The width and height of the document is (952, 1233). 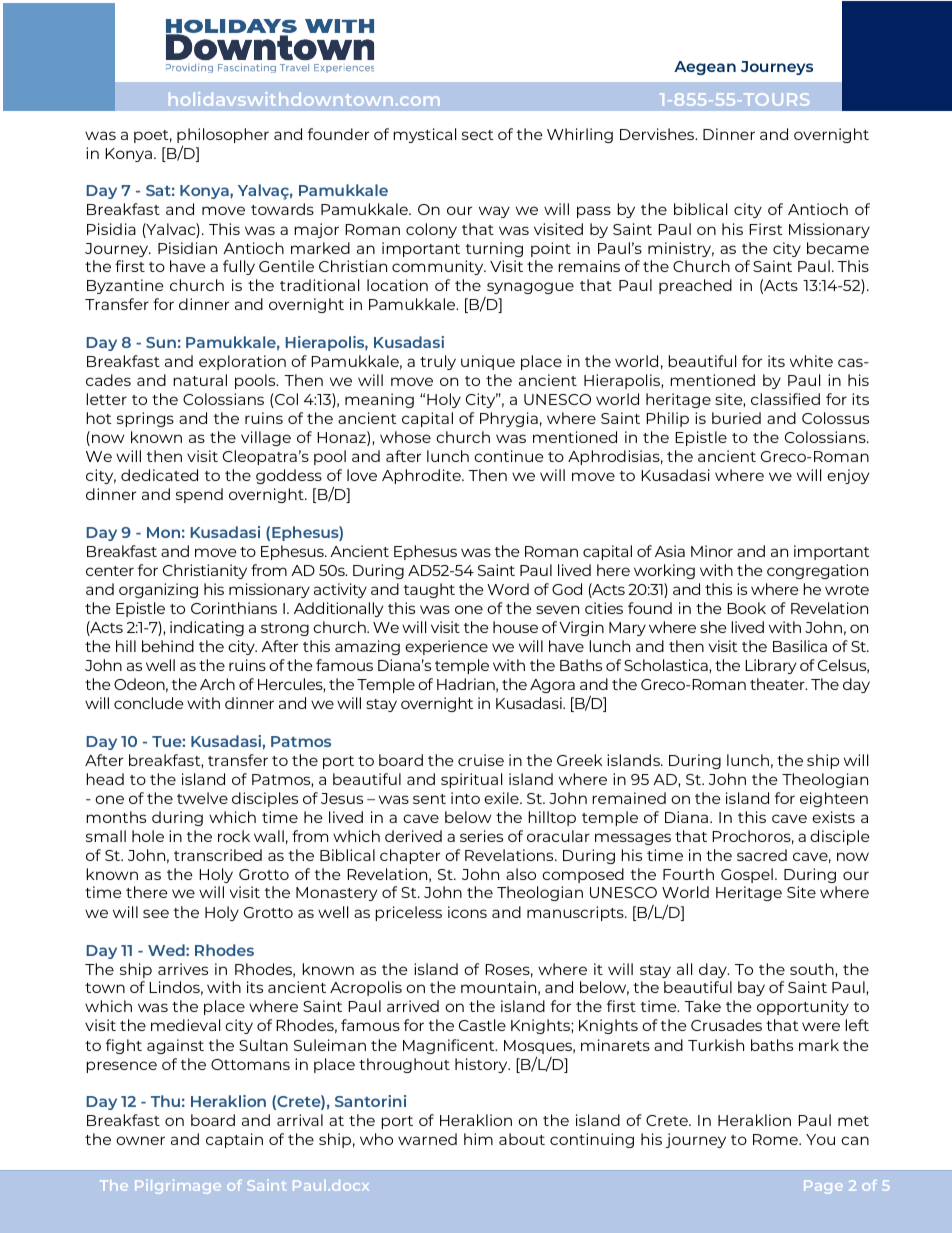 I want to click on Book, so click(x=746, y=608).
